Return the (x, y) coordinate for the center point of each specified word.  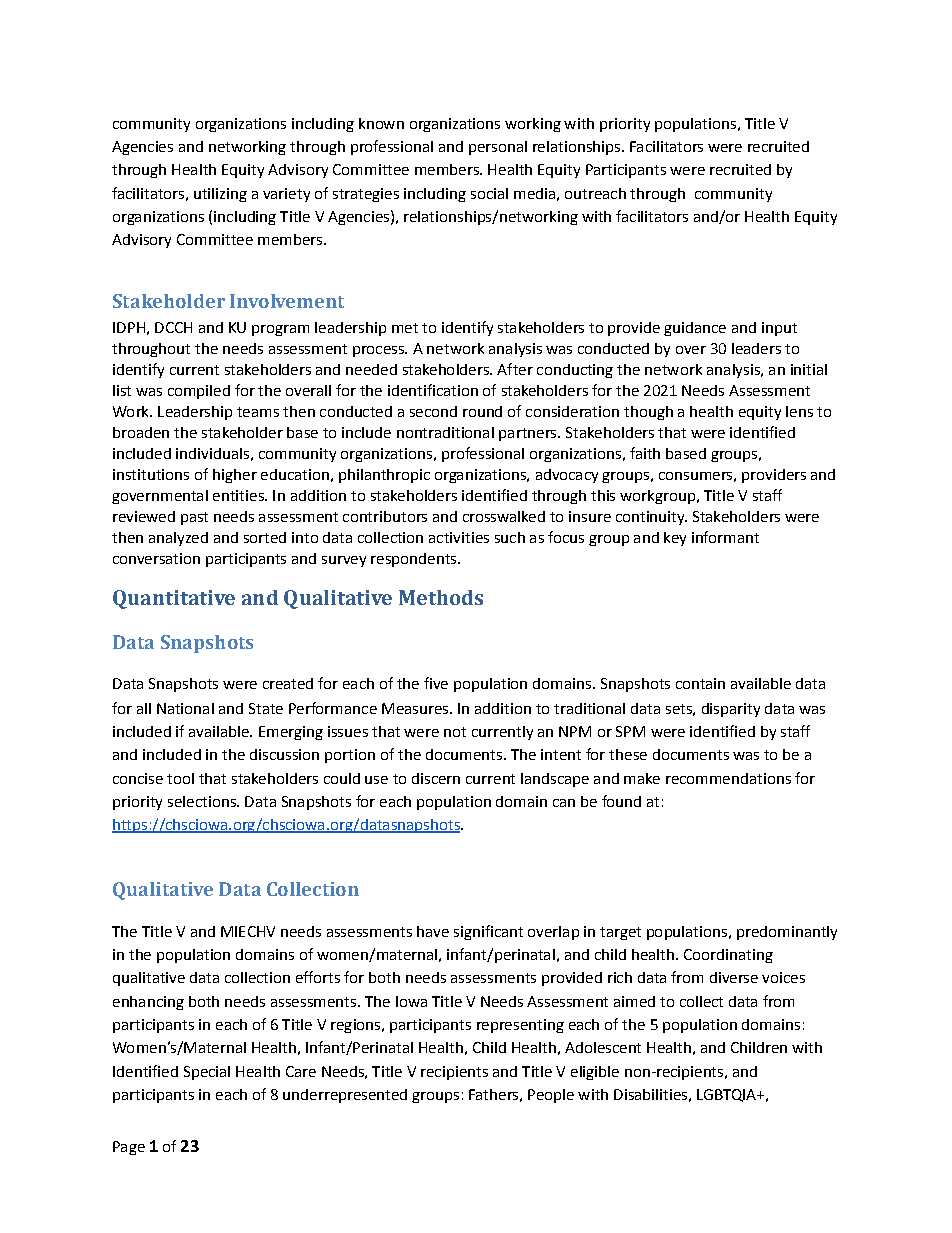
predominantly (787, 933)
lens (799, 411)
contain (700, 683)
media (534, 193)
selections (203, 801)
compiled (199, 392)
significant (488, 932)
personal (498, 148)
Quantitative (174, 599)
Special (207, 1073)
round (482, 411)
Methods (441, 597)
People (551, 1096)
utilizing (220, 195)
